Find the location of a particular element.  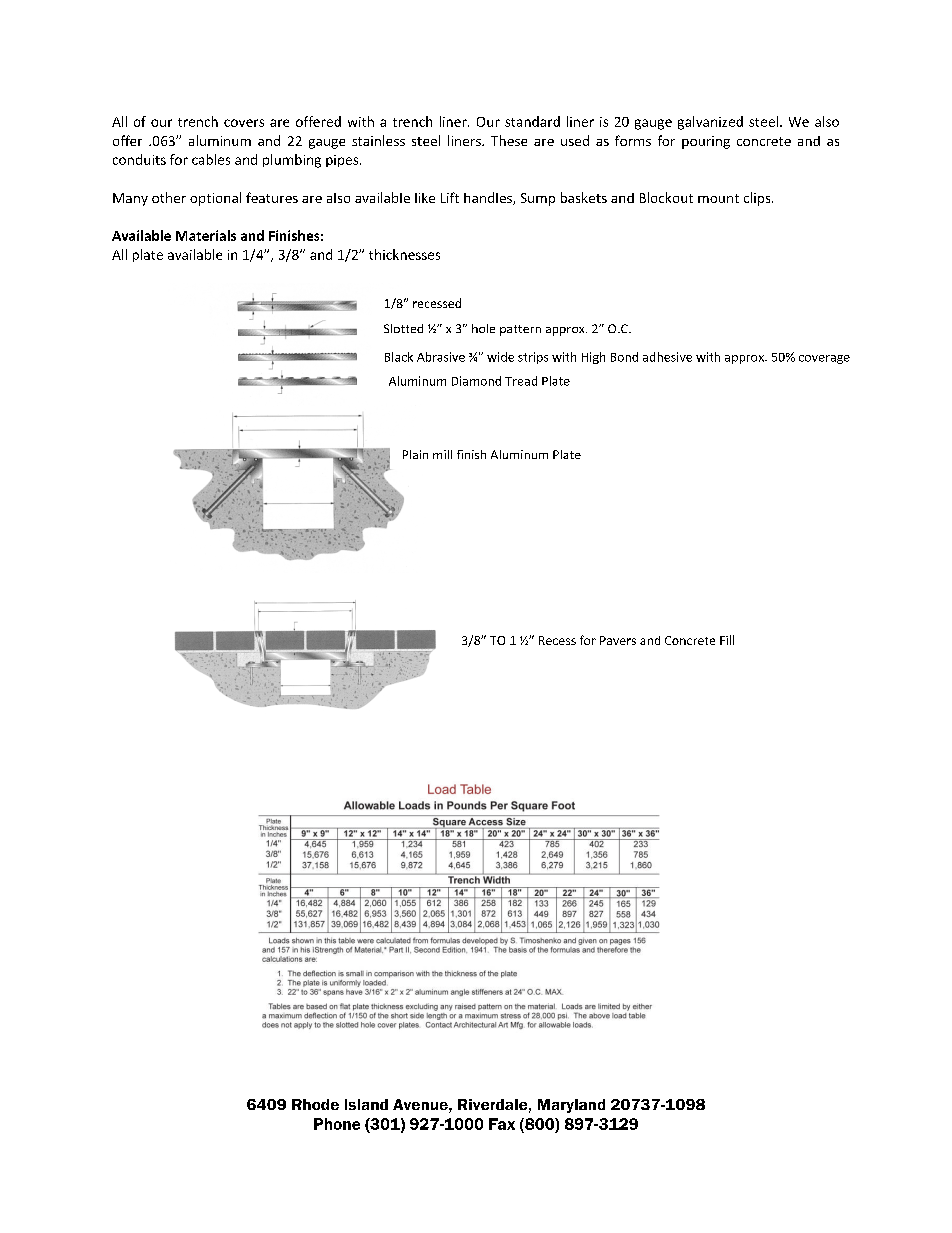

cables is located at coordinates (211, 159).
